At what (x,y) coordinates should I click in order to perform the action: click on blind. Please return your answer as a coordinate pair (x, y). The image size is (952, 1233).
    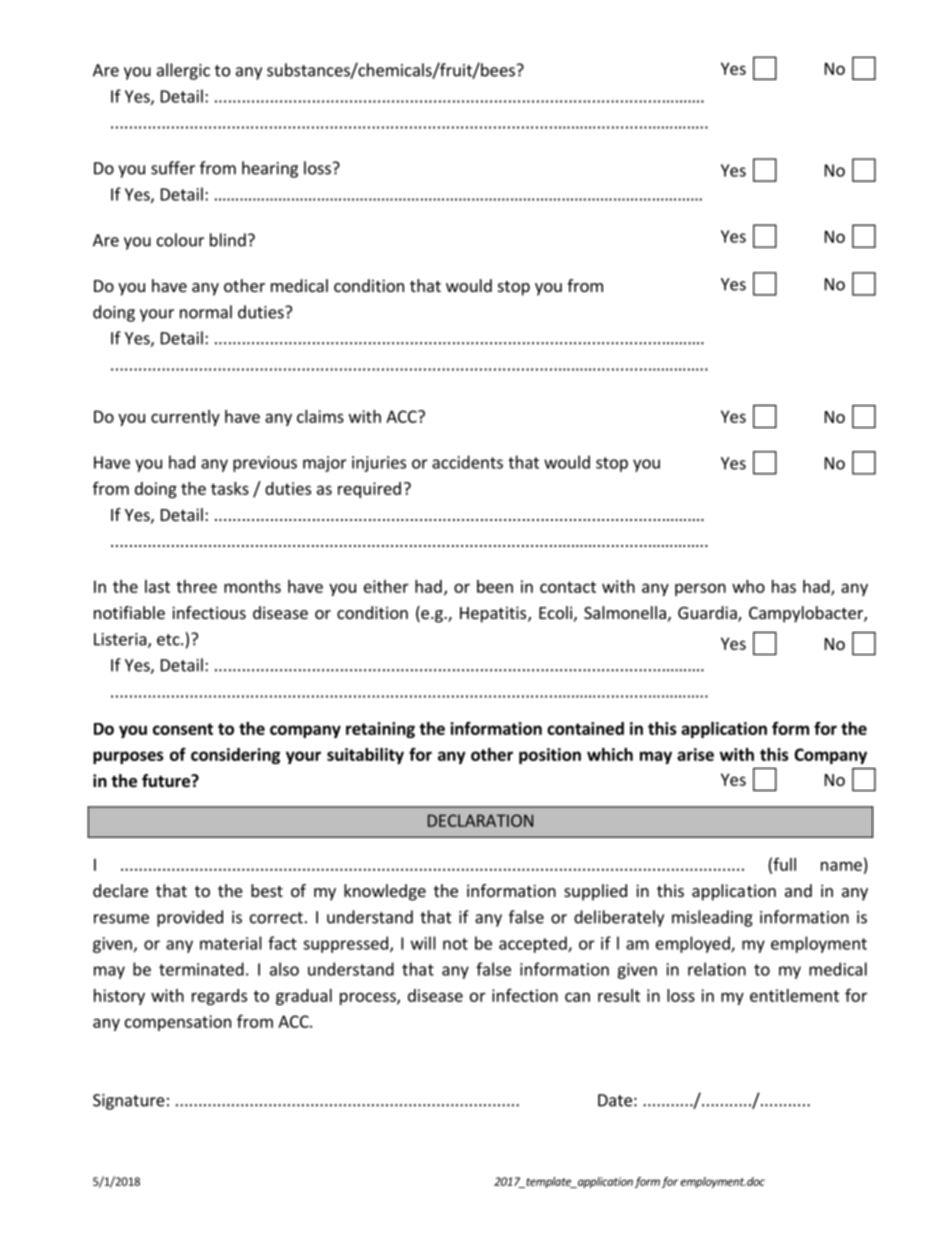
    Looking at the image, I should click on (228, 240).
